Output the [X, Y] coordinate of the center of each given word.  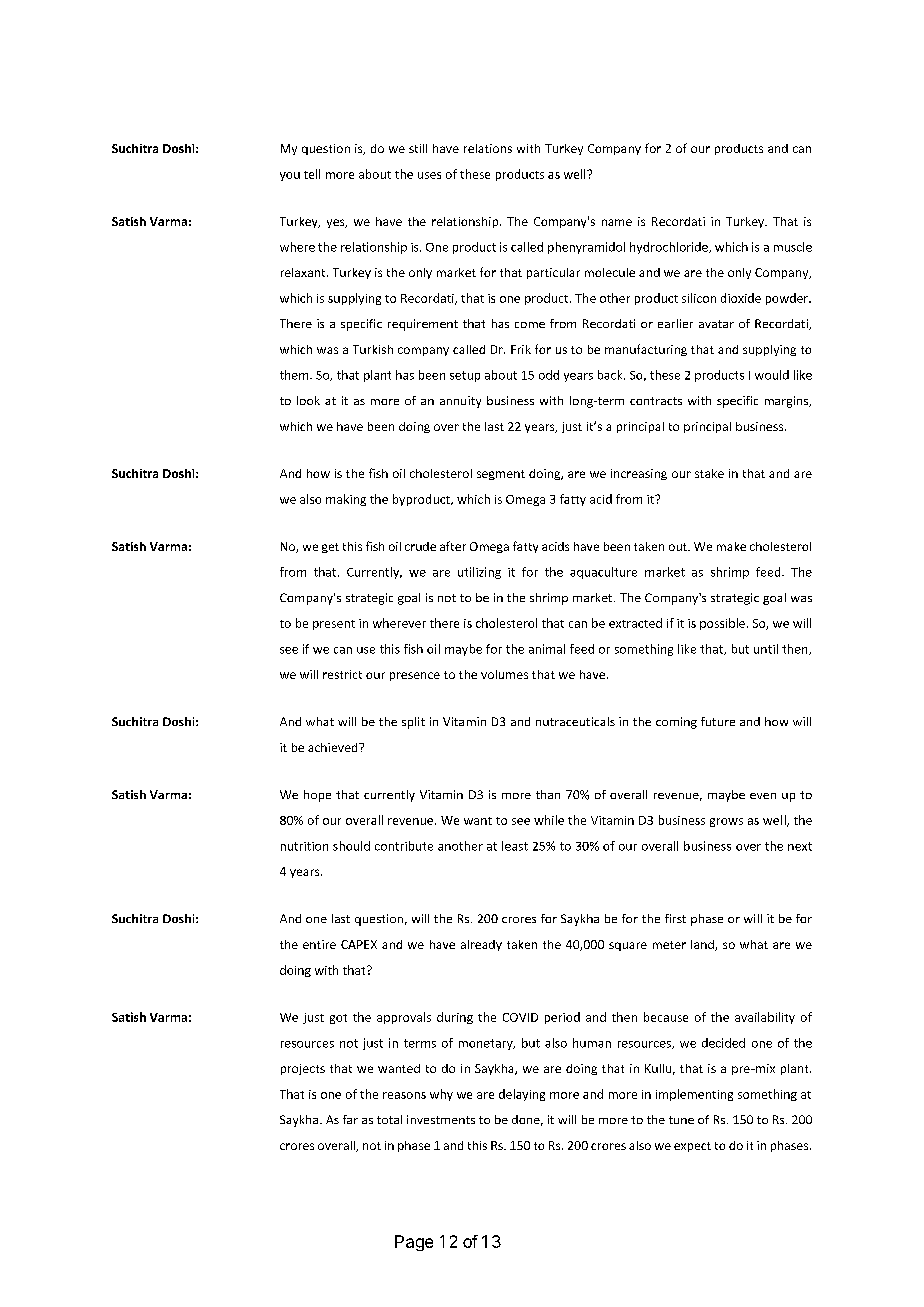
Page [414, 1243]
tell [312, 174]
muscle [793, 247]
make [731, 546]
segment [501, 475]
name [617, 222]
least [515, 846]
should [351, 846]
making [346, 500]
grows [726, 822]
